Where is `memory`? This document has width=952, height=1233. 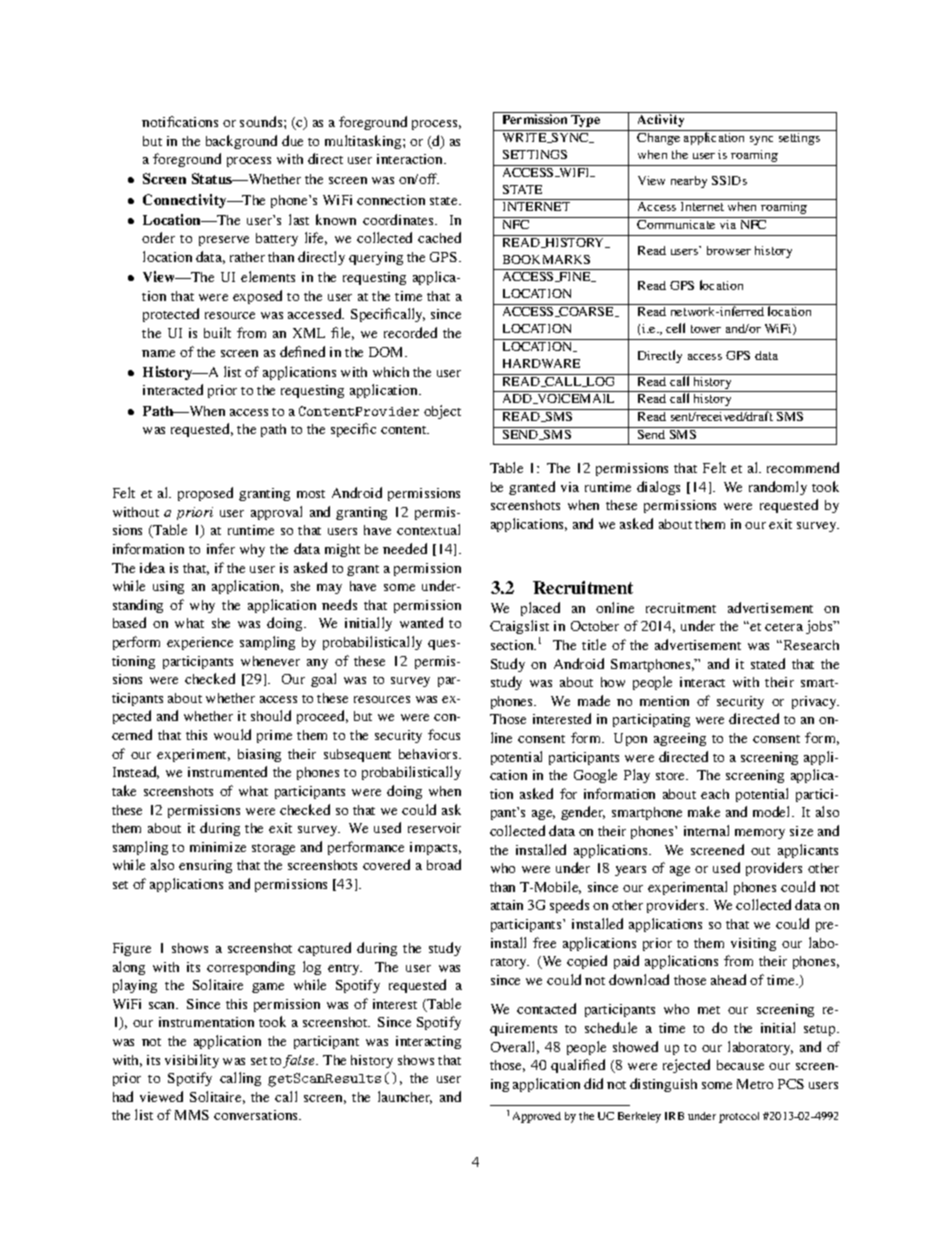
memory is located at coordinates (760, 834).
